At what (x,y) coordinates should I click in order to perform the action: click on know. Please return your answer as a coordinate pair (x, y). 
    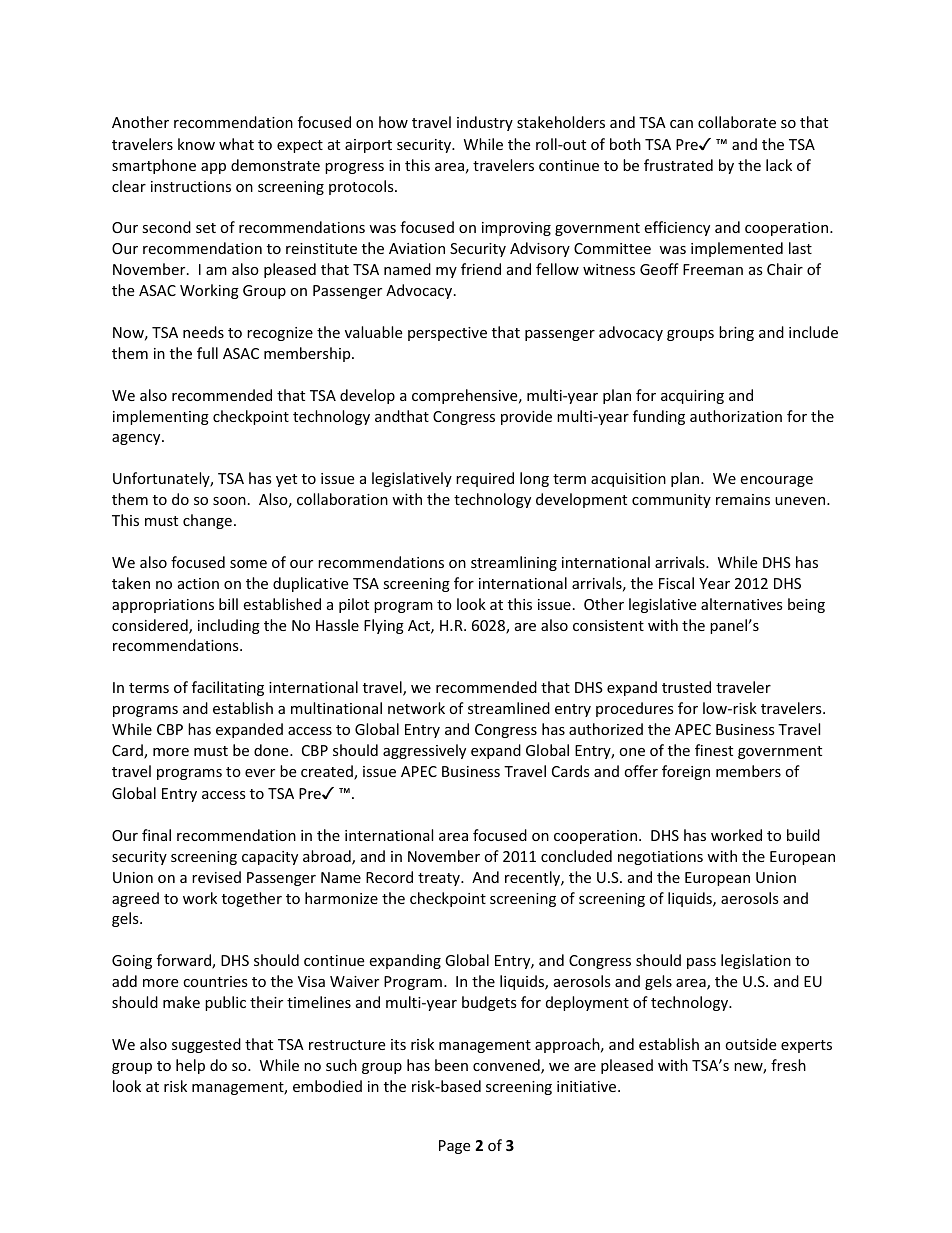
    Looking at the image, I should click on (196, 144).
